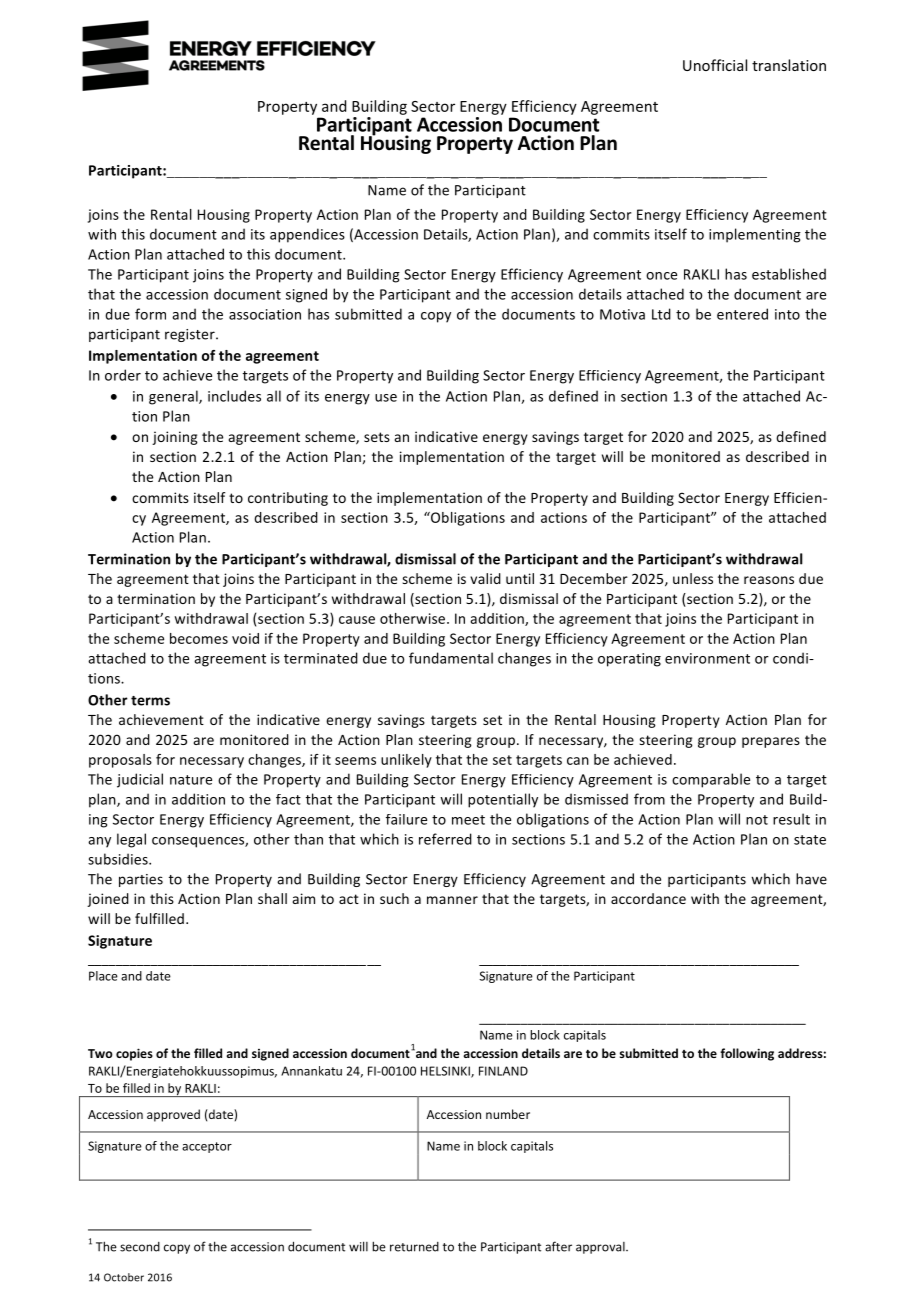  Describe the element at coordinates (715, 65) in the document. I see `Unofficial` at that location.
